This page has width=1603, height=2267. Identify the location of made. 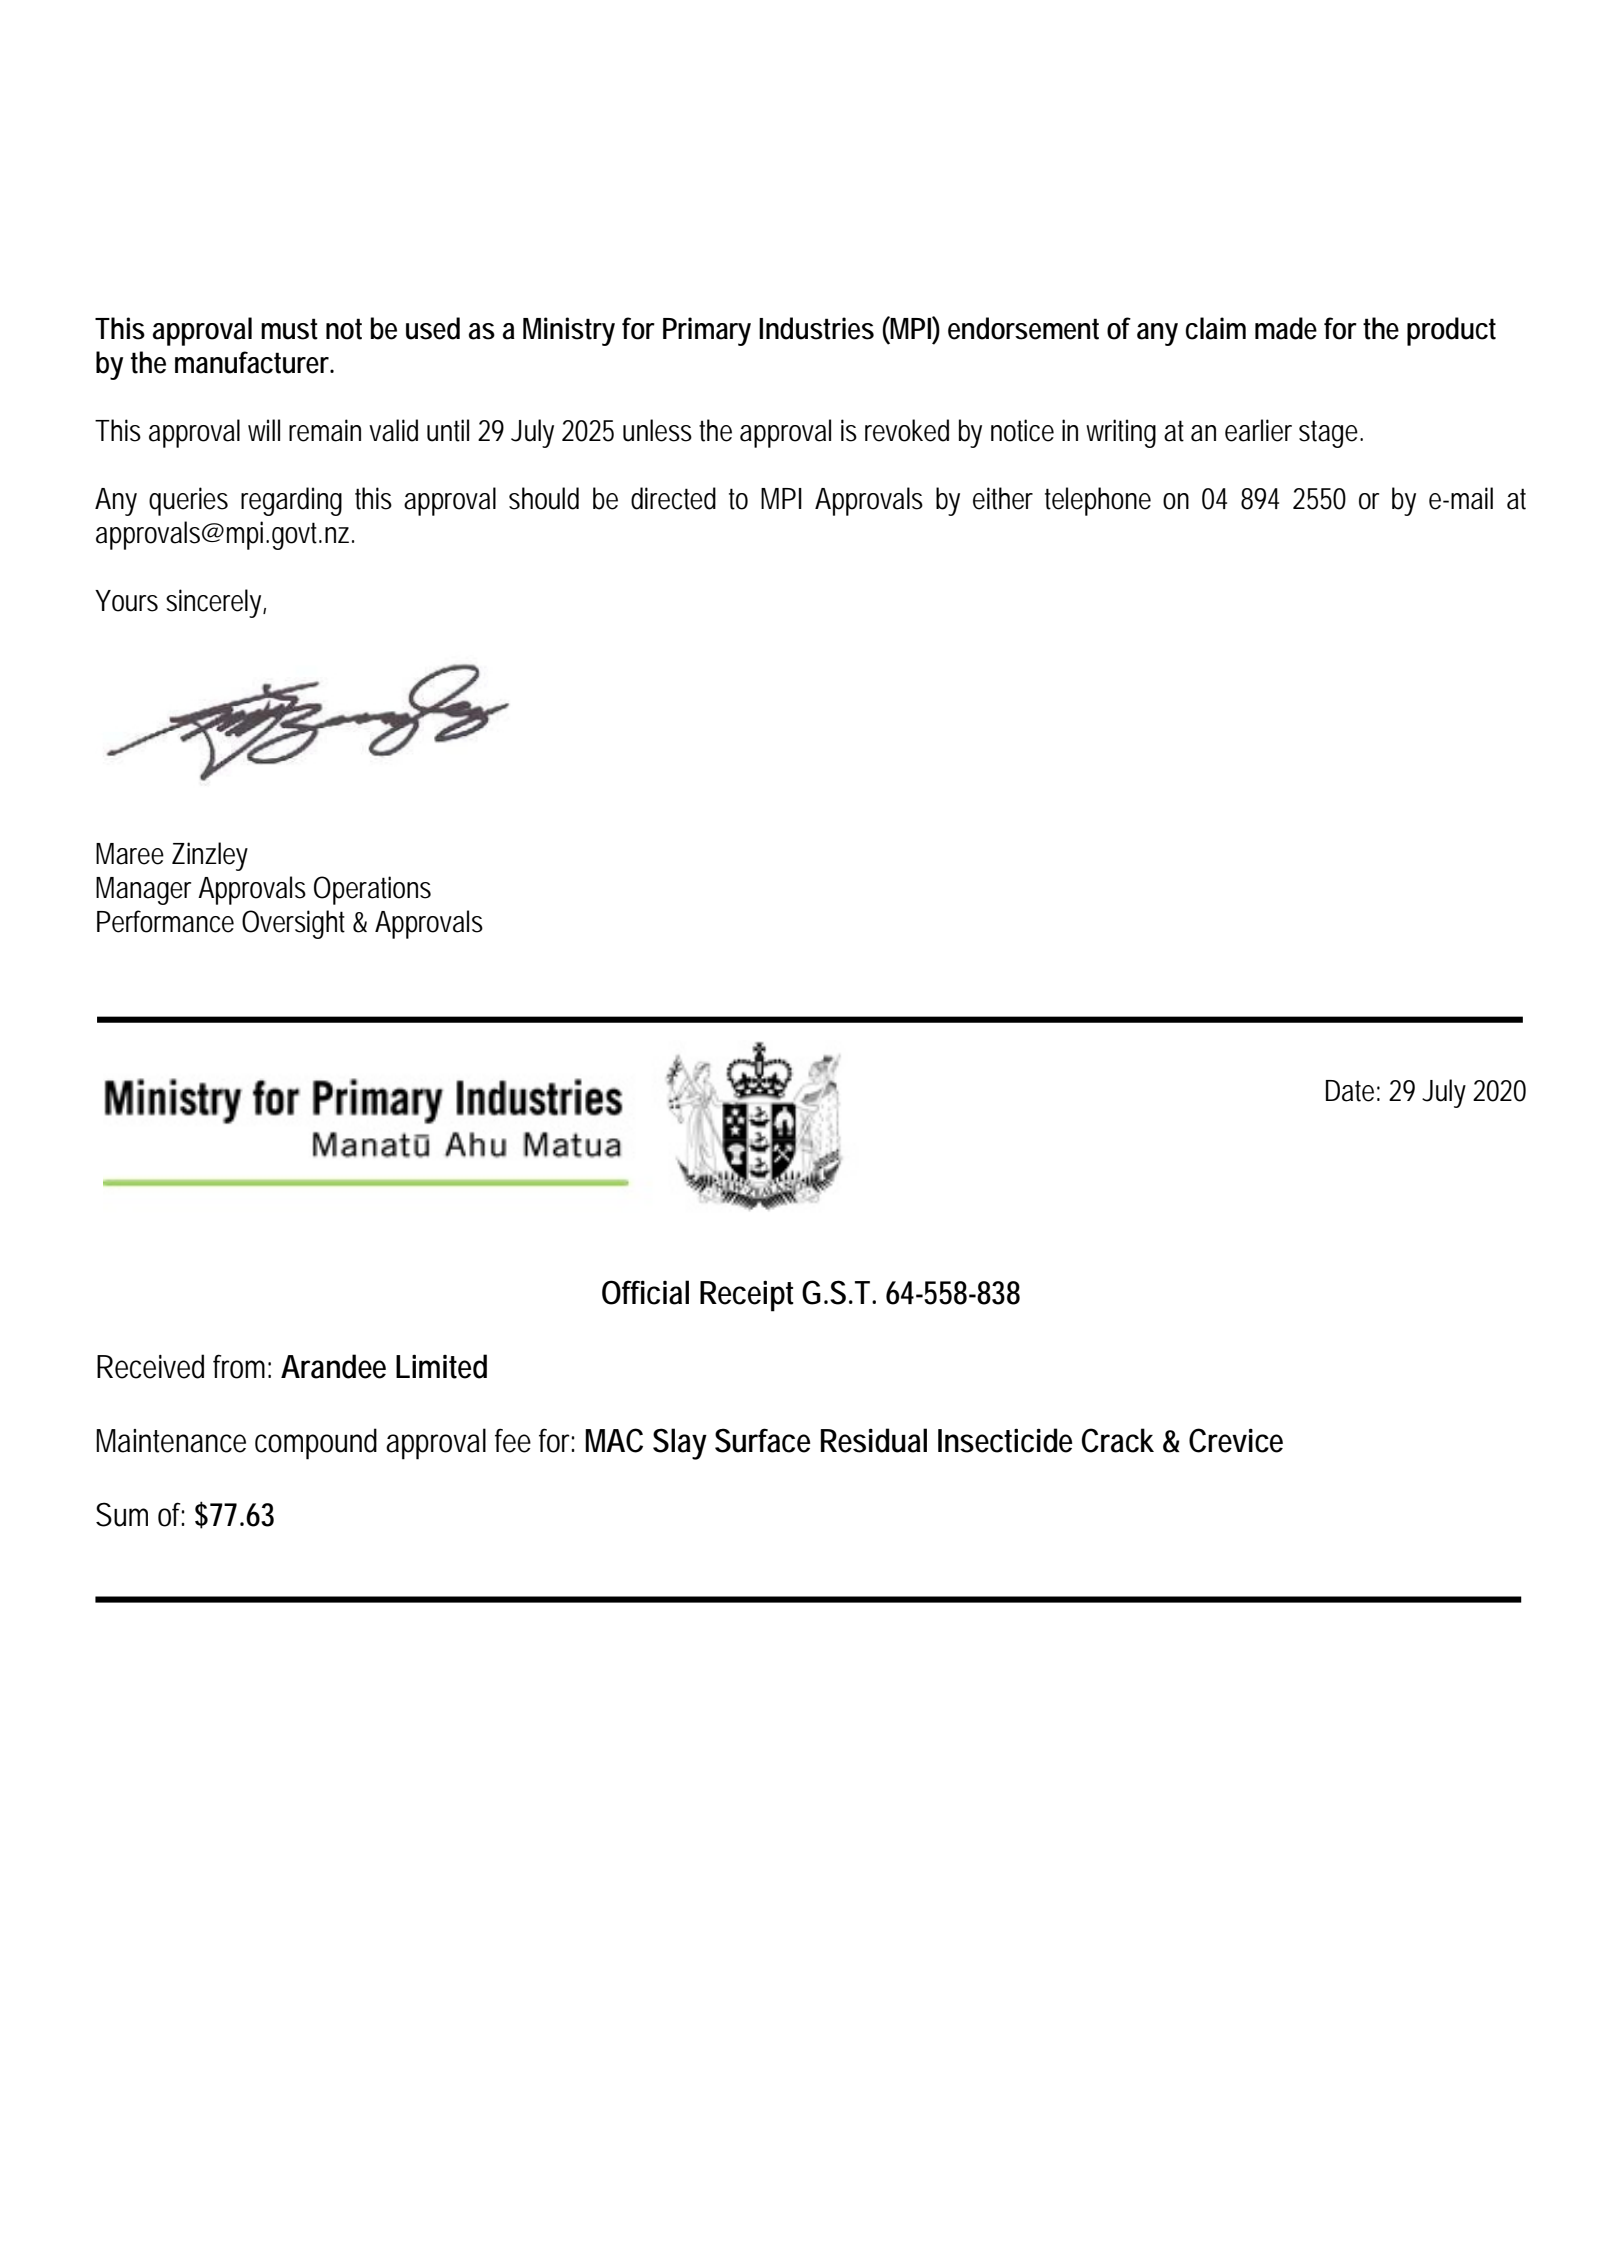
(1286, 328).
